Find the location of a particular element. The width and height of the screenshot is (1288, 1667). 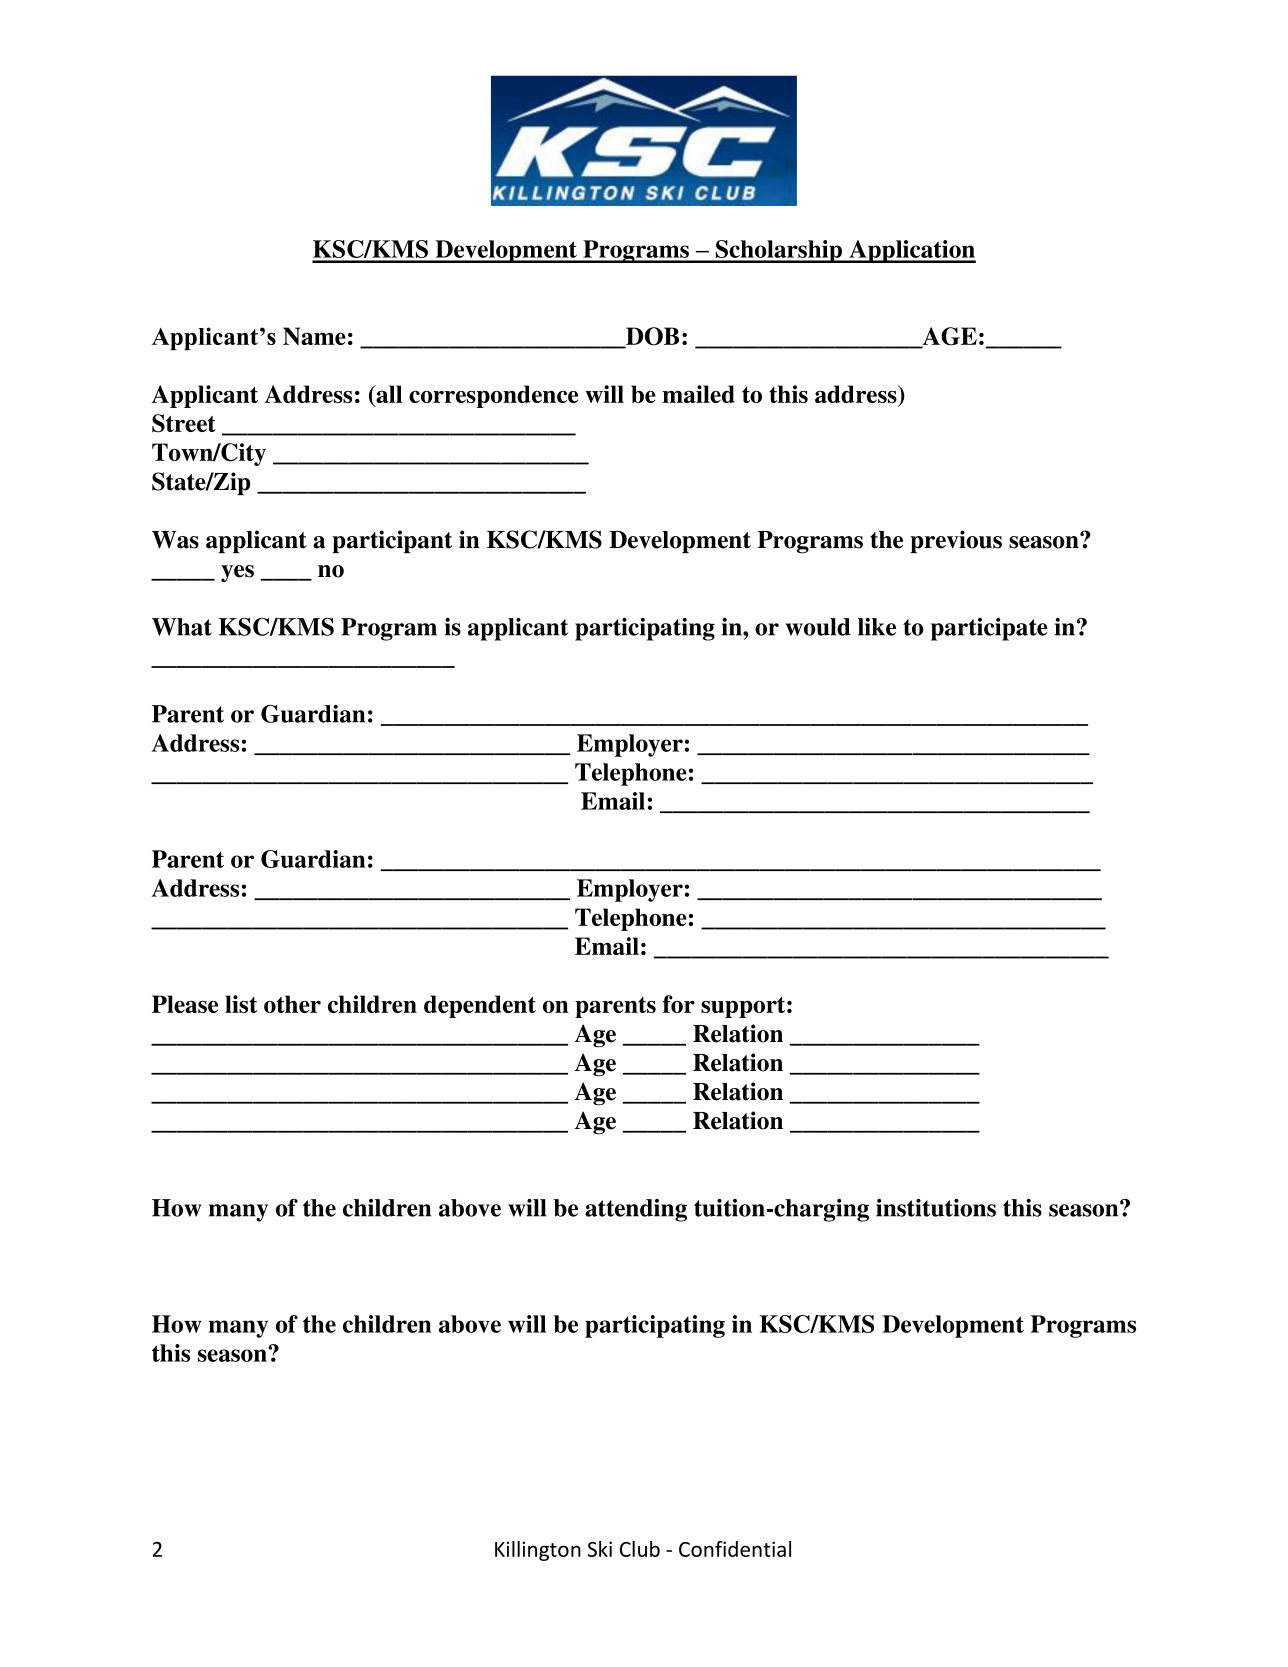

Killington is located at coordinates (538, 1551).
